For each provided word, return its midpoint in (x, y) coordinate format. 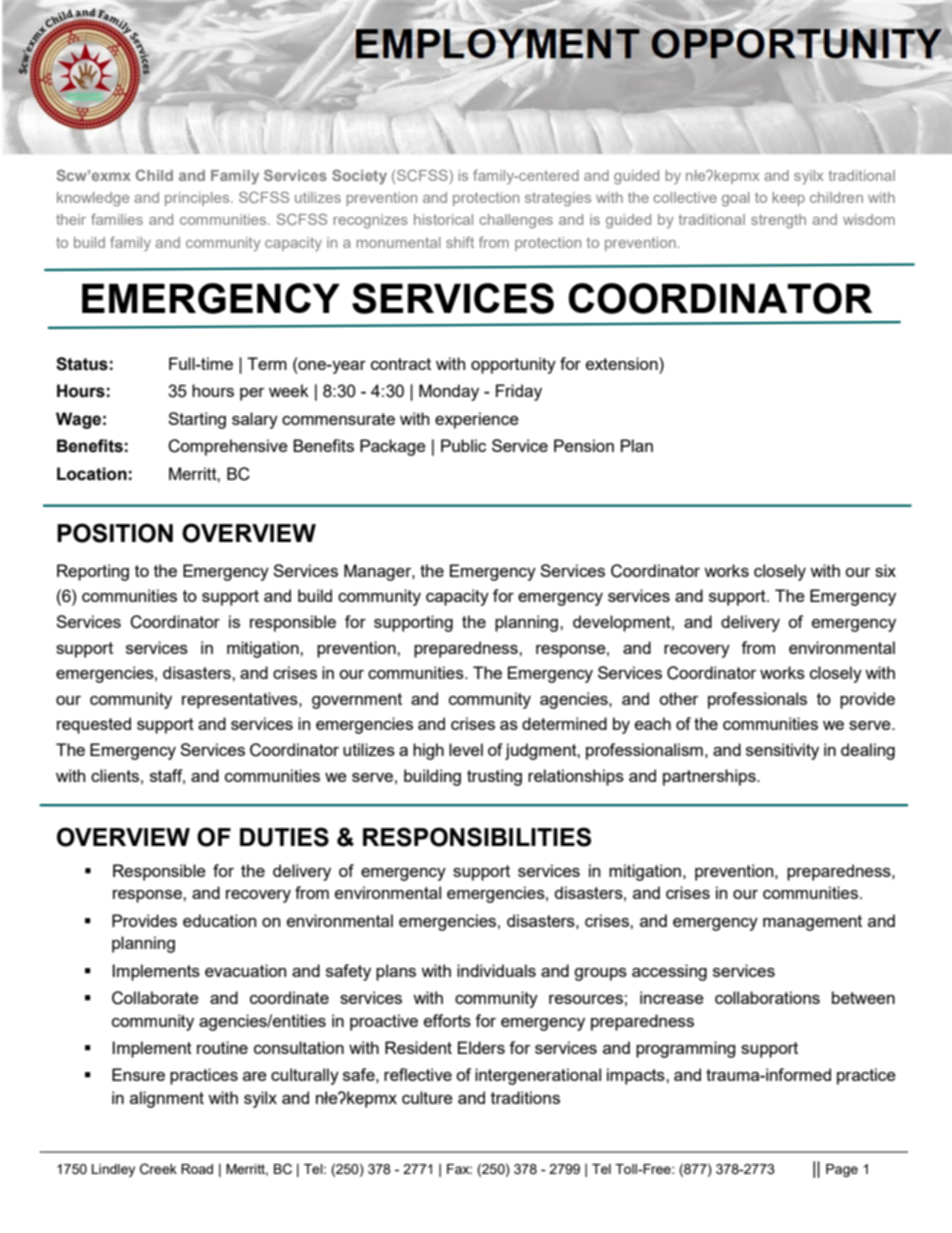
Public (463, 445)
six (885, 570)
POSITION (115, 533)
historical (443, 219)
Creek (158, 1169)
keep (789, 199)
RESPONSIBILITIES (477, 837)
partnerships (710, 777)
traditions (525, 1097)
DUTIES (284, 837)
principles (198, 199)
